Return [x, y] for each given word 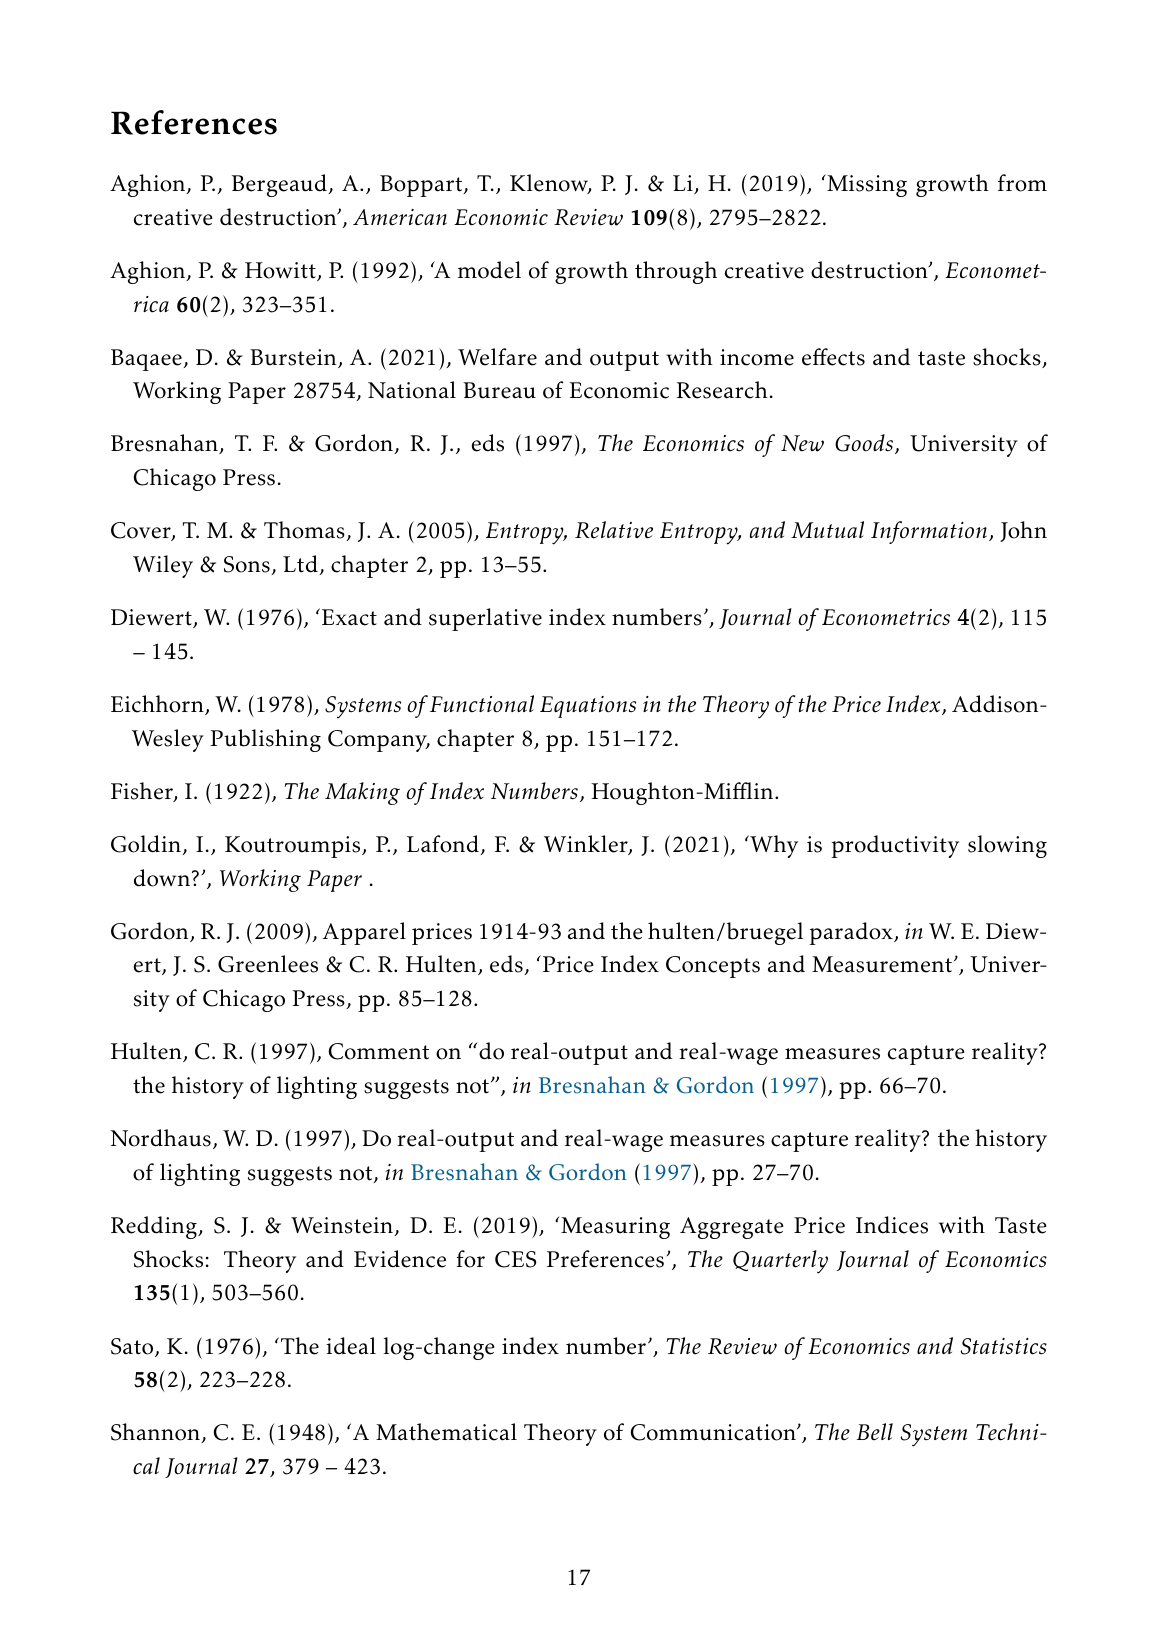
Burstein [294, 358]
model [489, 270]
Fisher [143, 792]
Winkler [587, 845]
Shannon [156, 1433]
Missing [866, 185]
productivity [895, 846]
